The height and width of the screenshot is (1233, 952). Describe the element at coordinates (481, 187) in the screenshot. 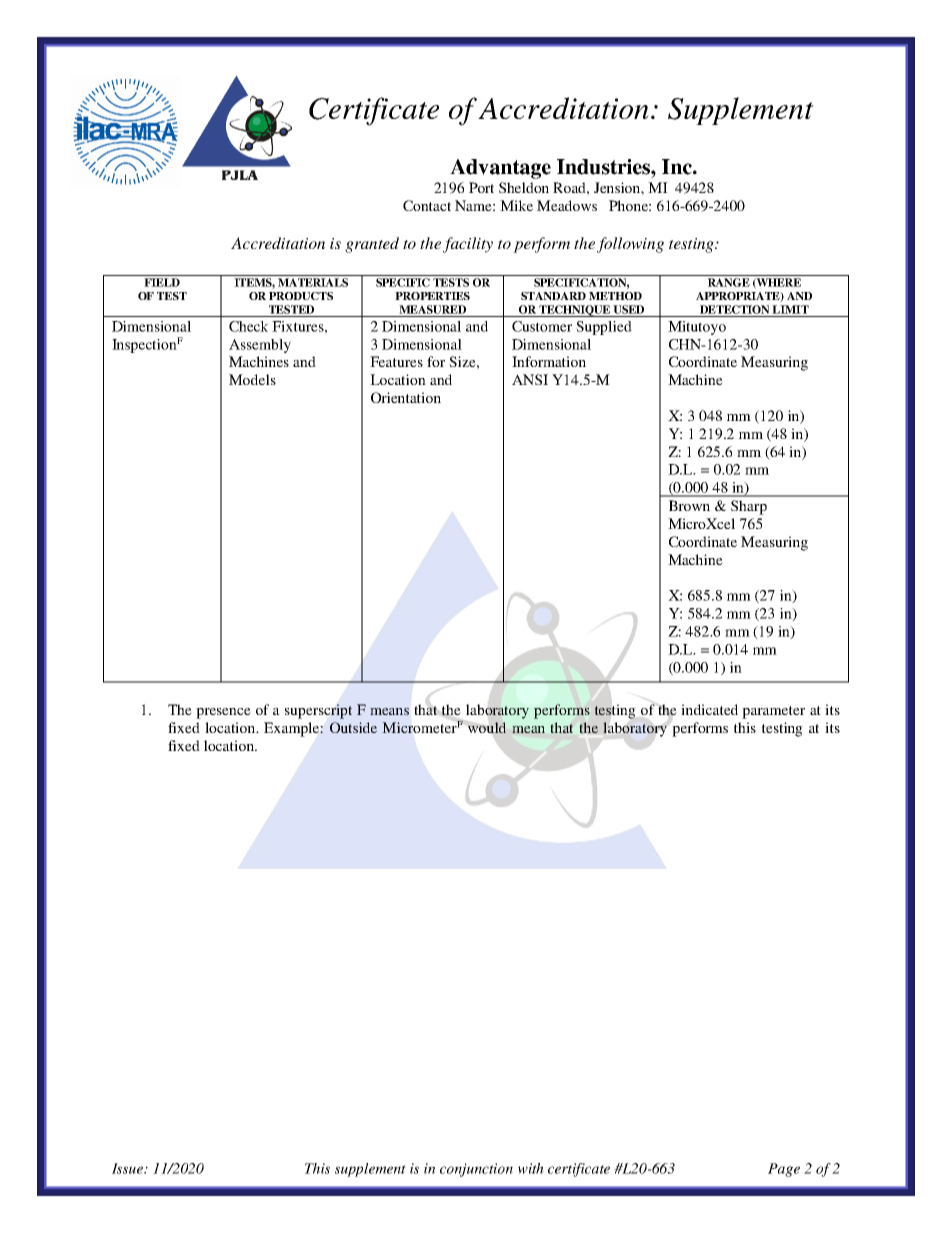

I see `Port` at that location.
